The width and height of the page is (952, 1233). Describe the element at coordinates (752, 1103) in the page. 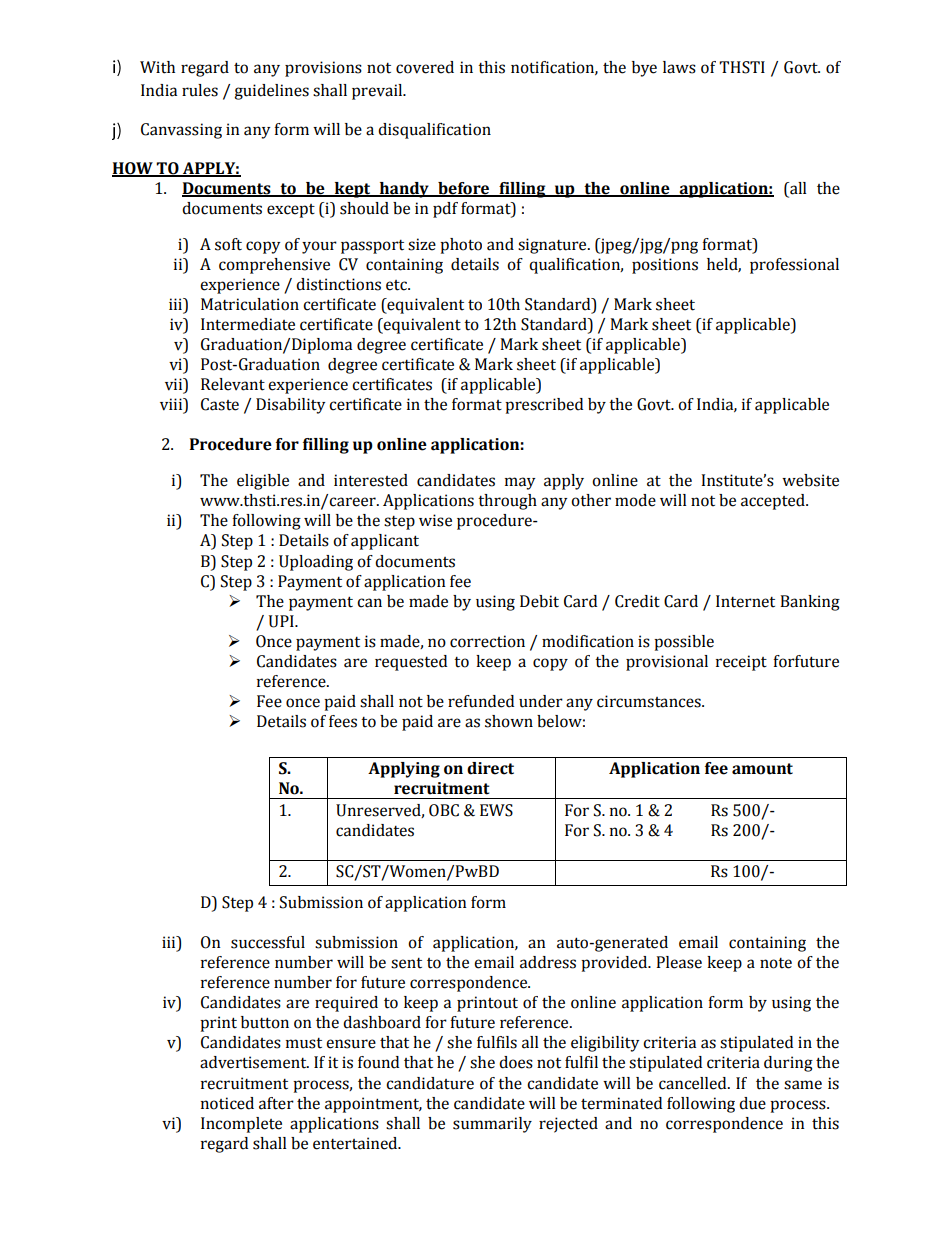

I see `due` at that location.
